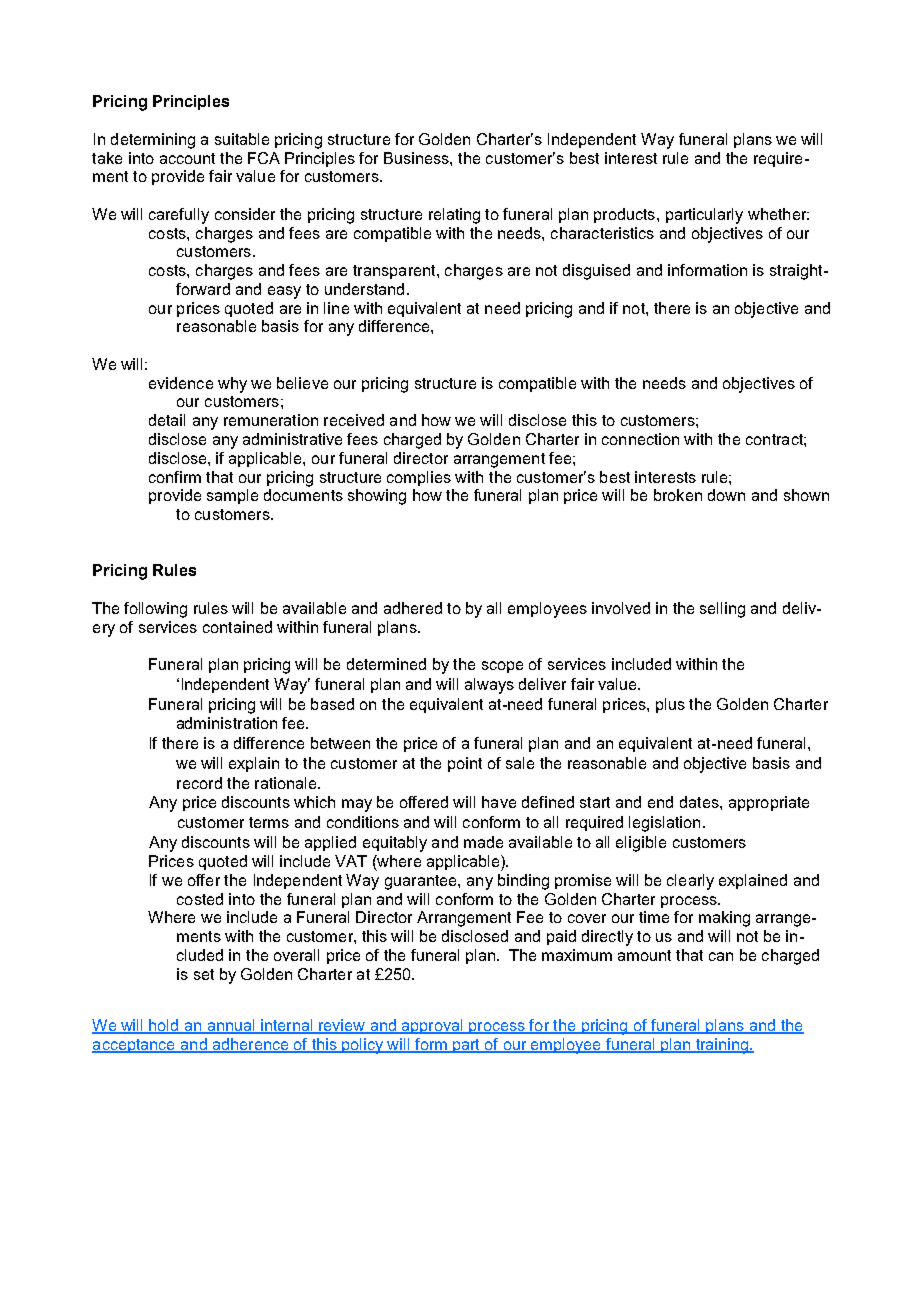 This screenshot has width=924, height=1308. What do you see at coordinates (432, 1026) in the screenshot?
I see `approval` at bounding box center [432, 1026].
